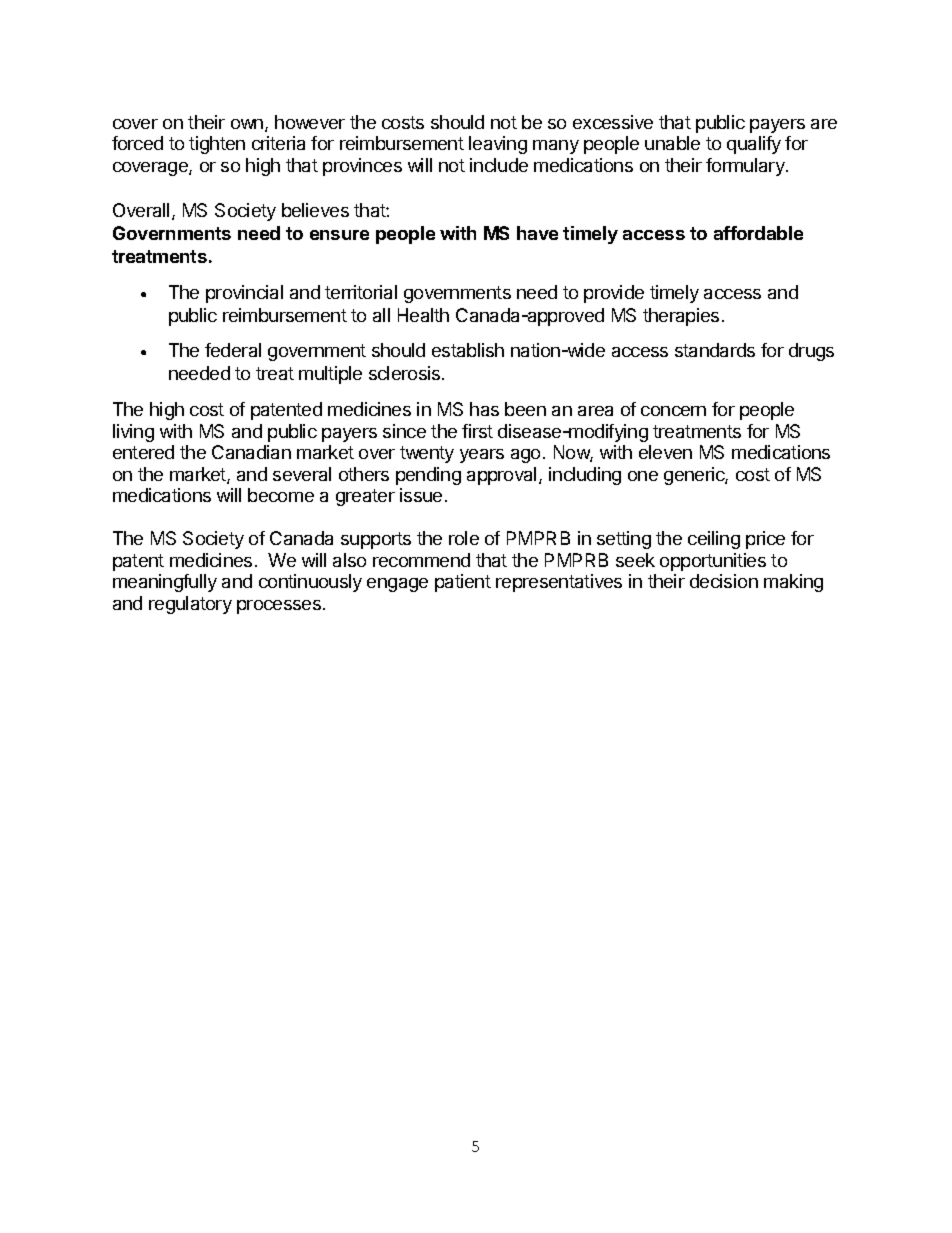  Describe the element at coordinates (463, 583) in the screenshot. I see `patient` at that location.
